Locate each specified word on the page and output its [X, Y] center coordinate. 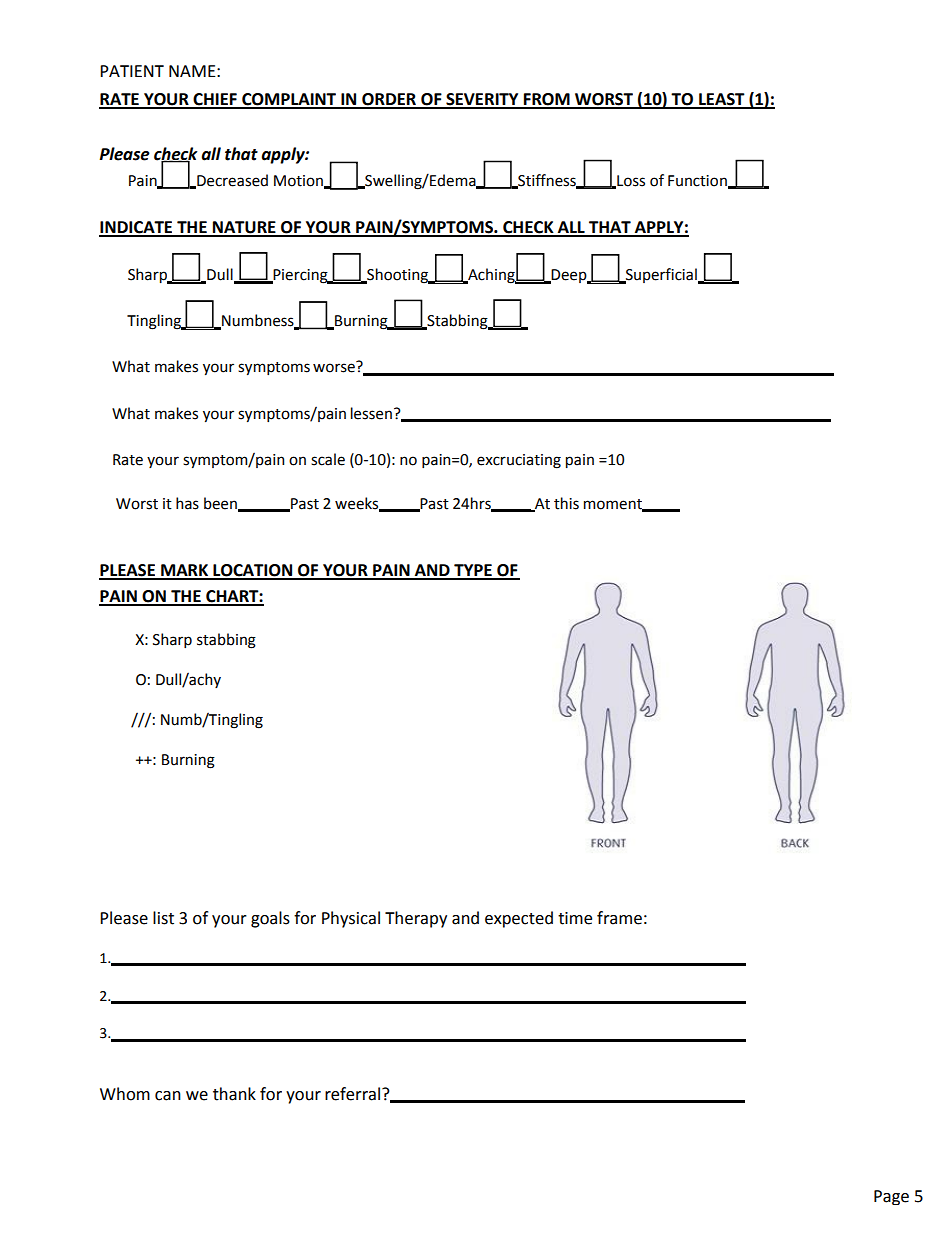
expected [519, 919]
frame [619, 918]
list [163, 918]
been [221, 504]
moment [614, 505]
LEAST [722, 100]
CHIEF [215, 100]
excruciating [519, 461]
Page [891, 1197]
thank [234, 1094]
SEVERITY [482, 100]
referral [352, 1094]
